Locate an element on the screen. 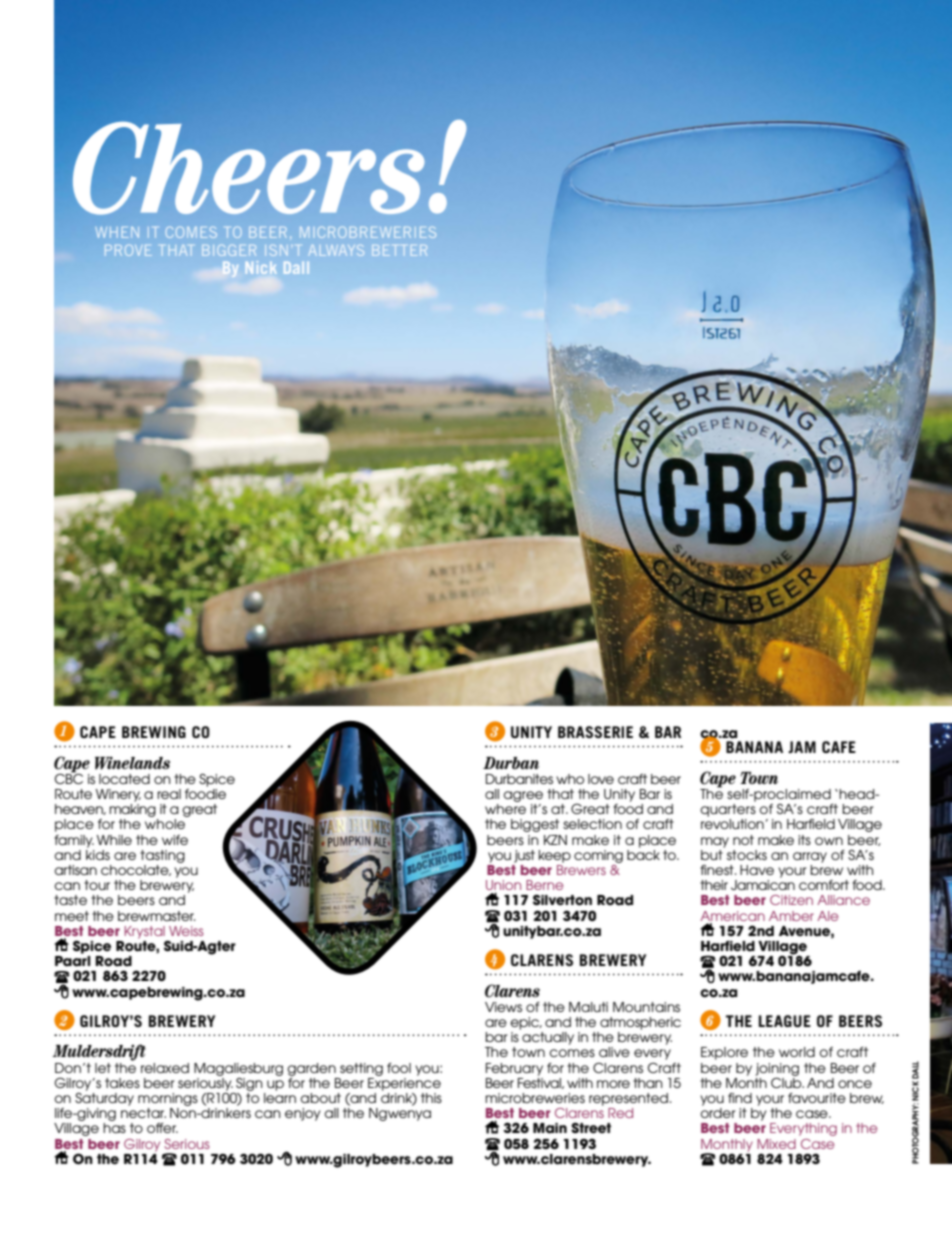 The height and width of the screenshot is (1247, 952). bigger is located at coordinates (229, 250).
